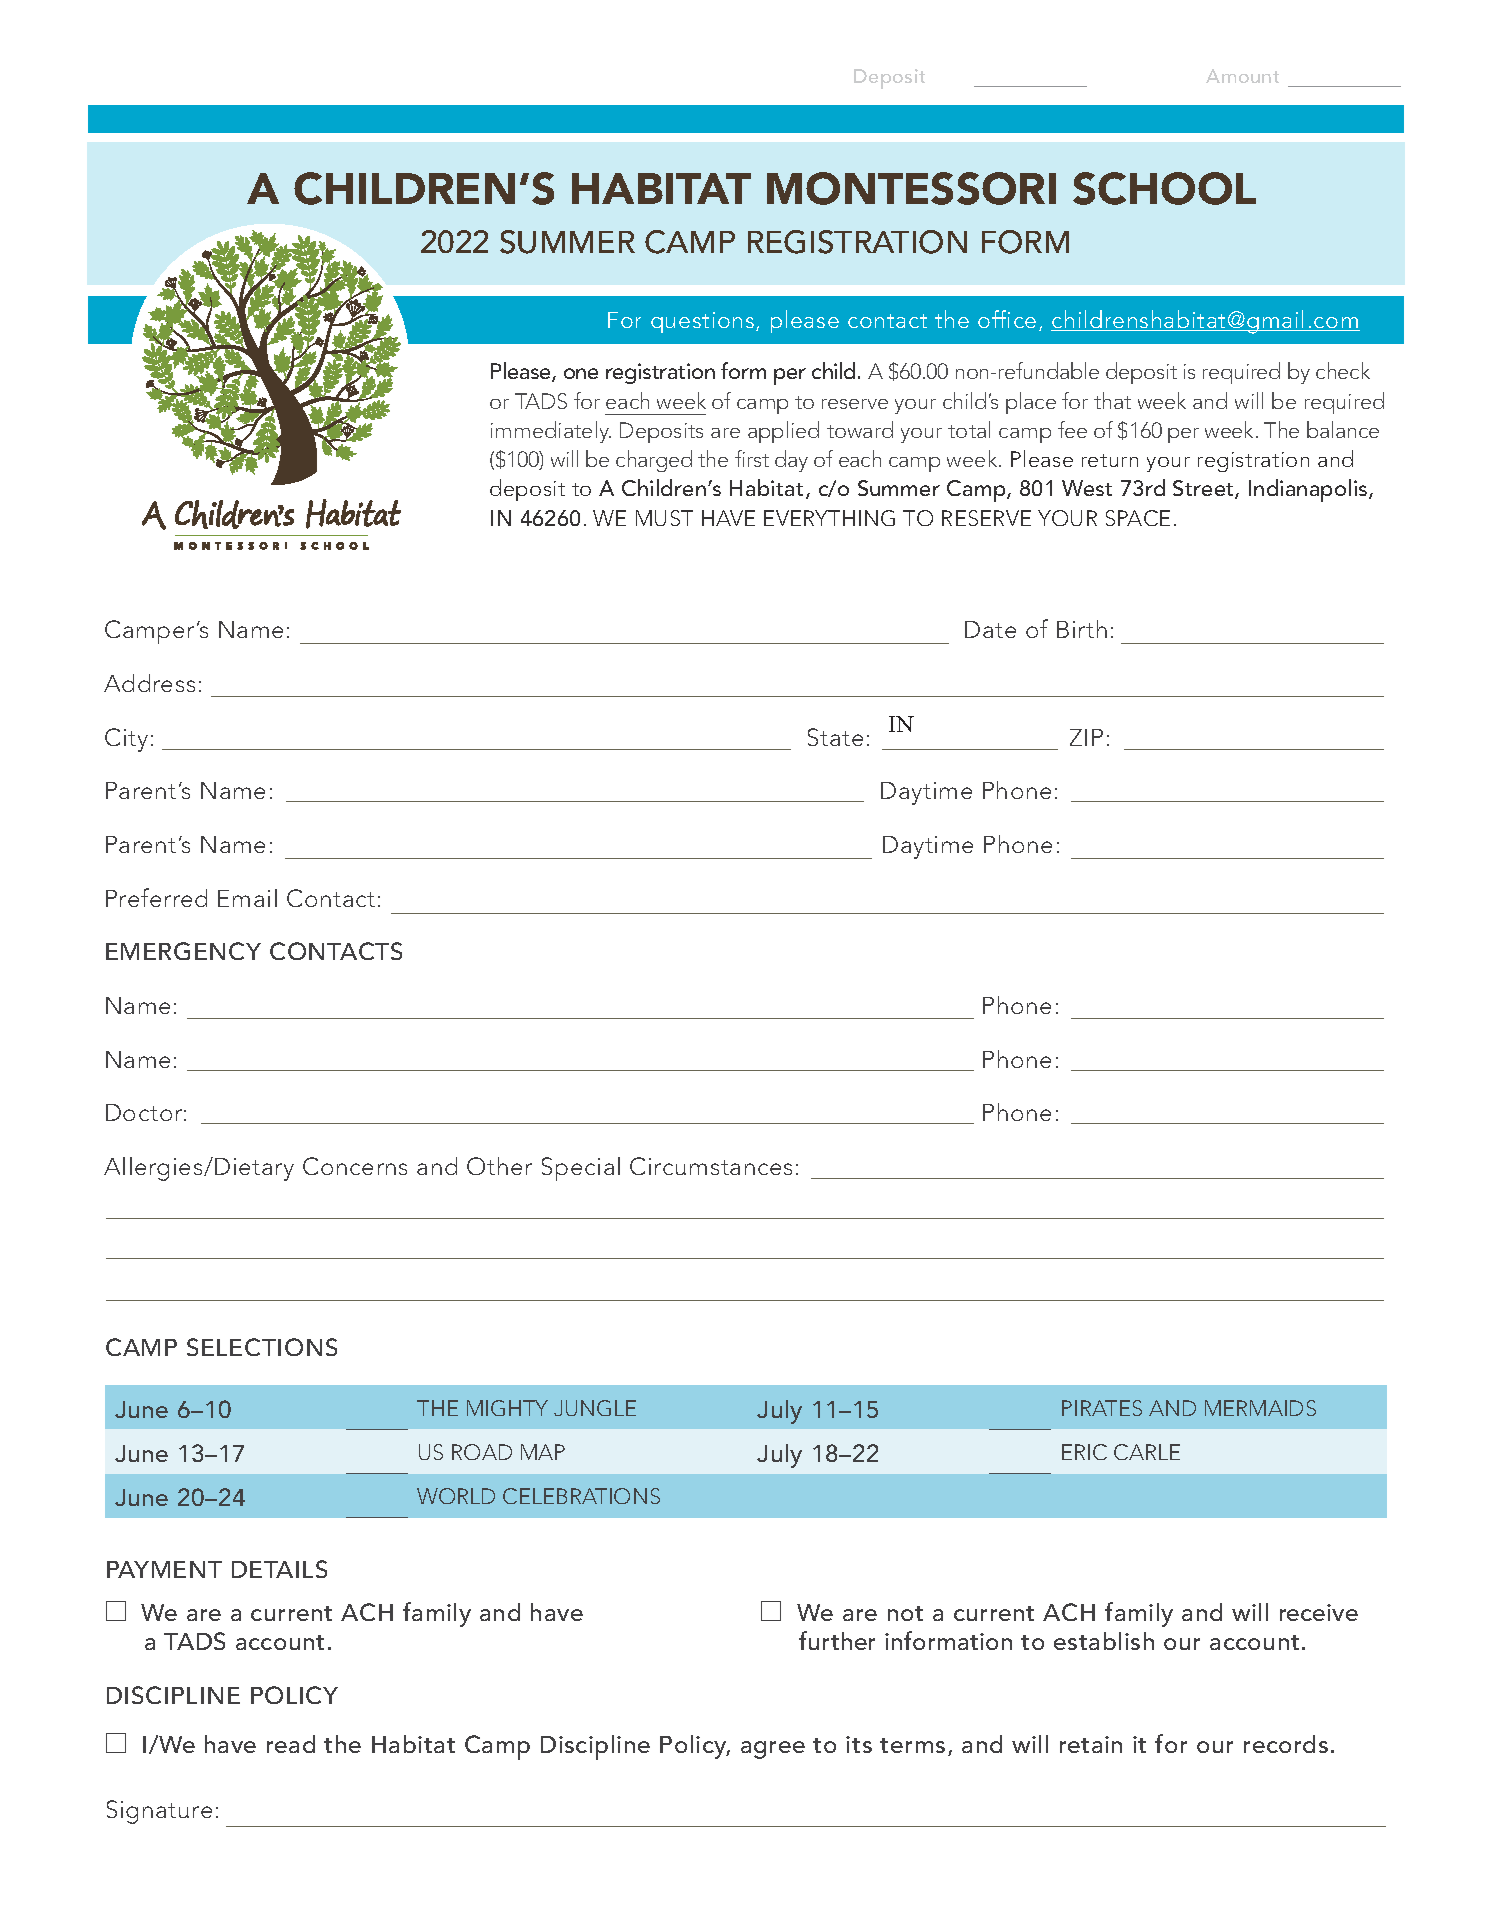 Image resolution: width=1492 pixels, height=1931 pixels. I want to click on read, so click(291, 1744).
